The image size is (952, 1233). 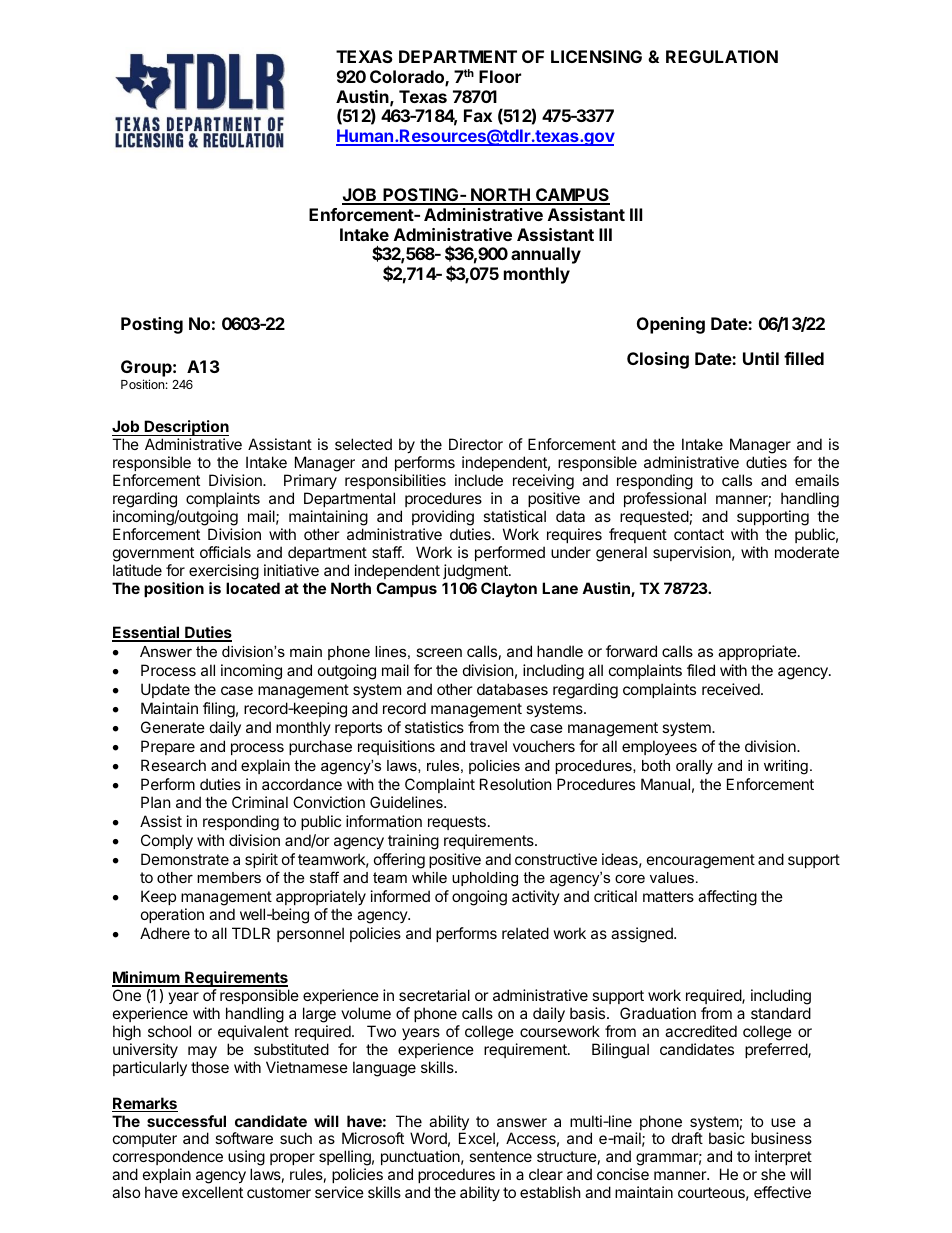 I want to click on basic, so click(x=727, y=1138).
